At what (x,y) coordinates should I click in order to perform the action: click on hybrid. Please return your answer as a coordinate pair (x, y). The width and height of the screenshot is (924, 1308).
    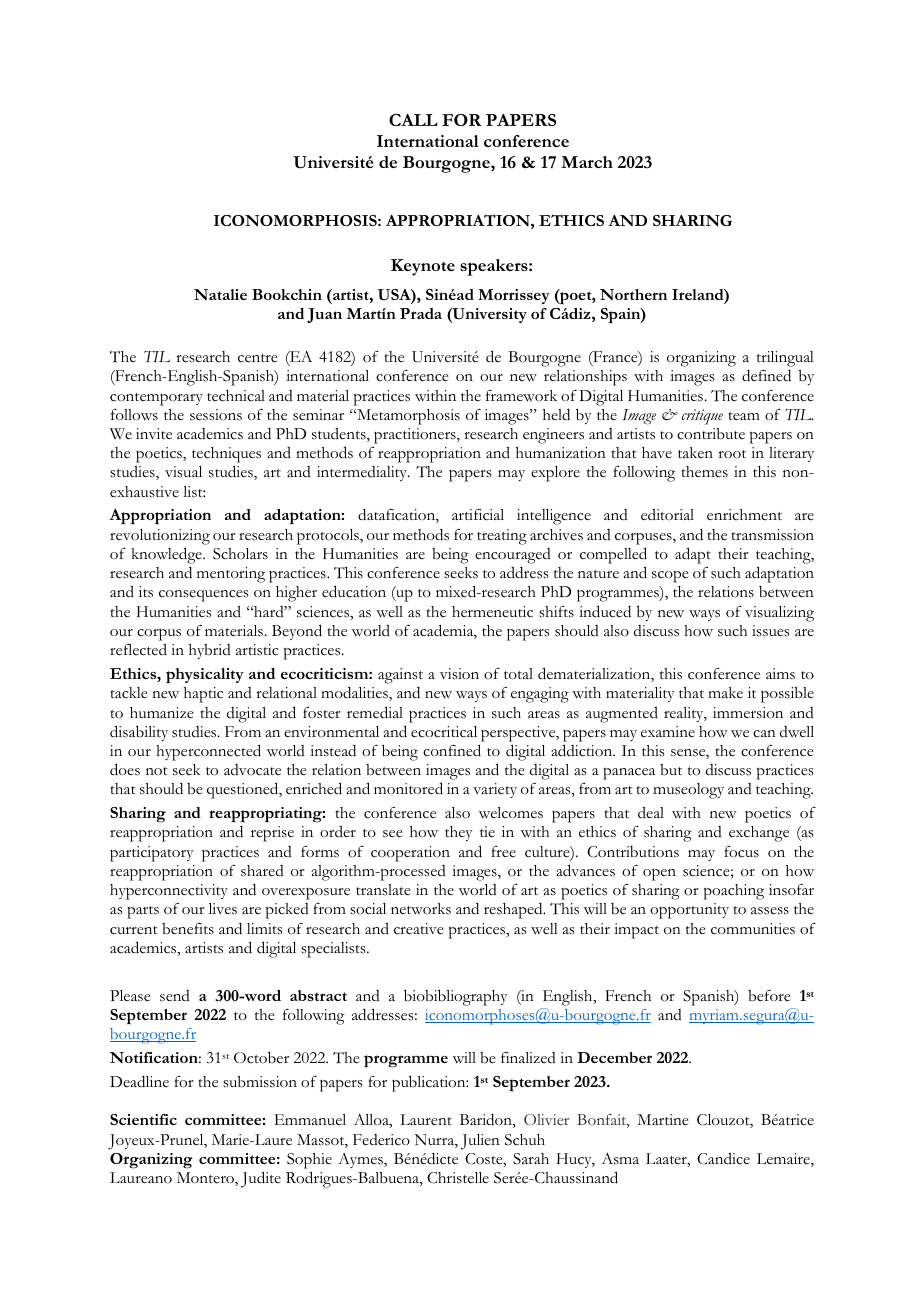
    Looking at the image, I should click on (210, 651).
